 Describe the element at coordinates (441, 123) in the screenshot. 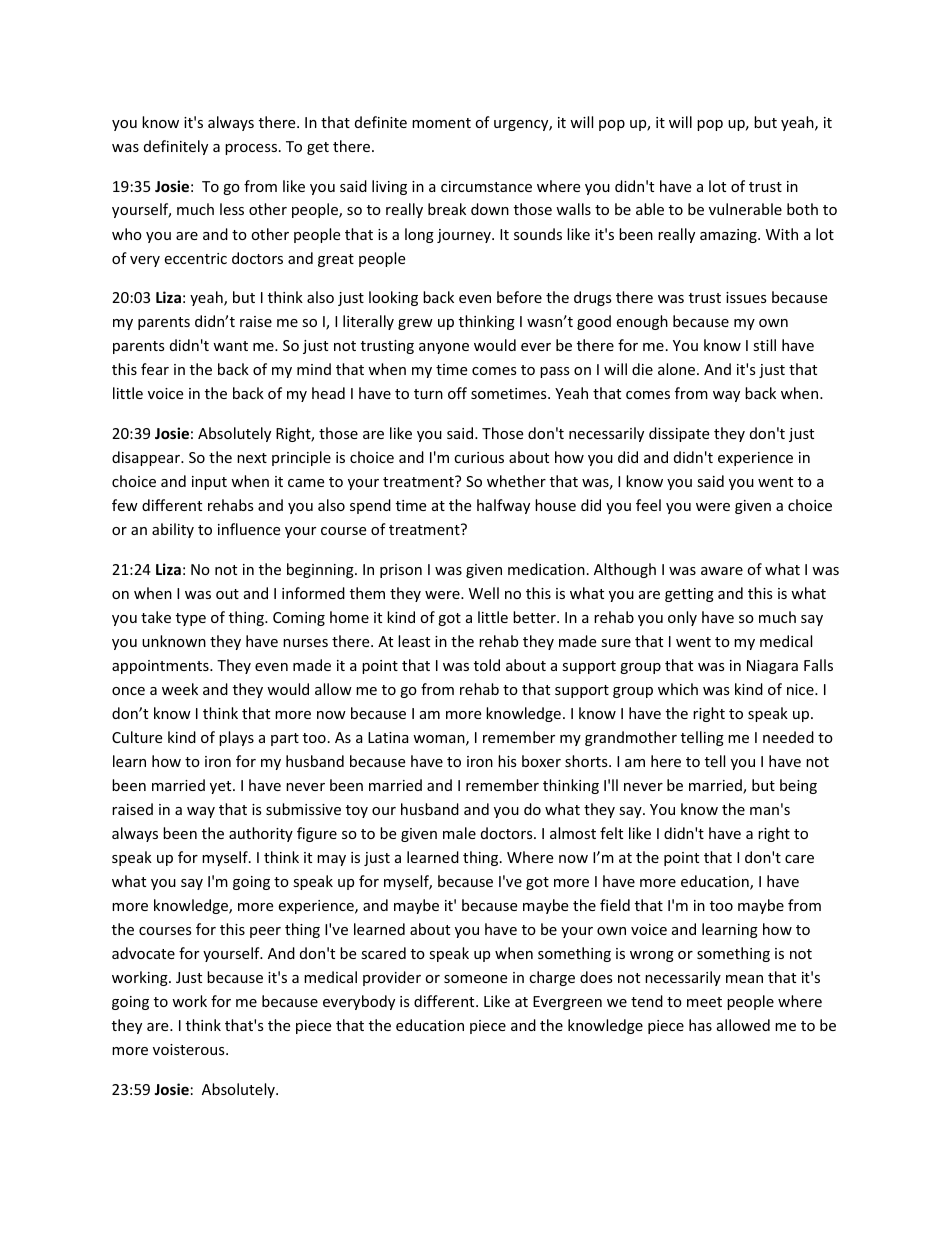

I see `moment` at that location.
